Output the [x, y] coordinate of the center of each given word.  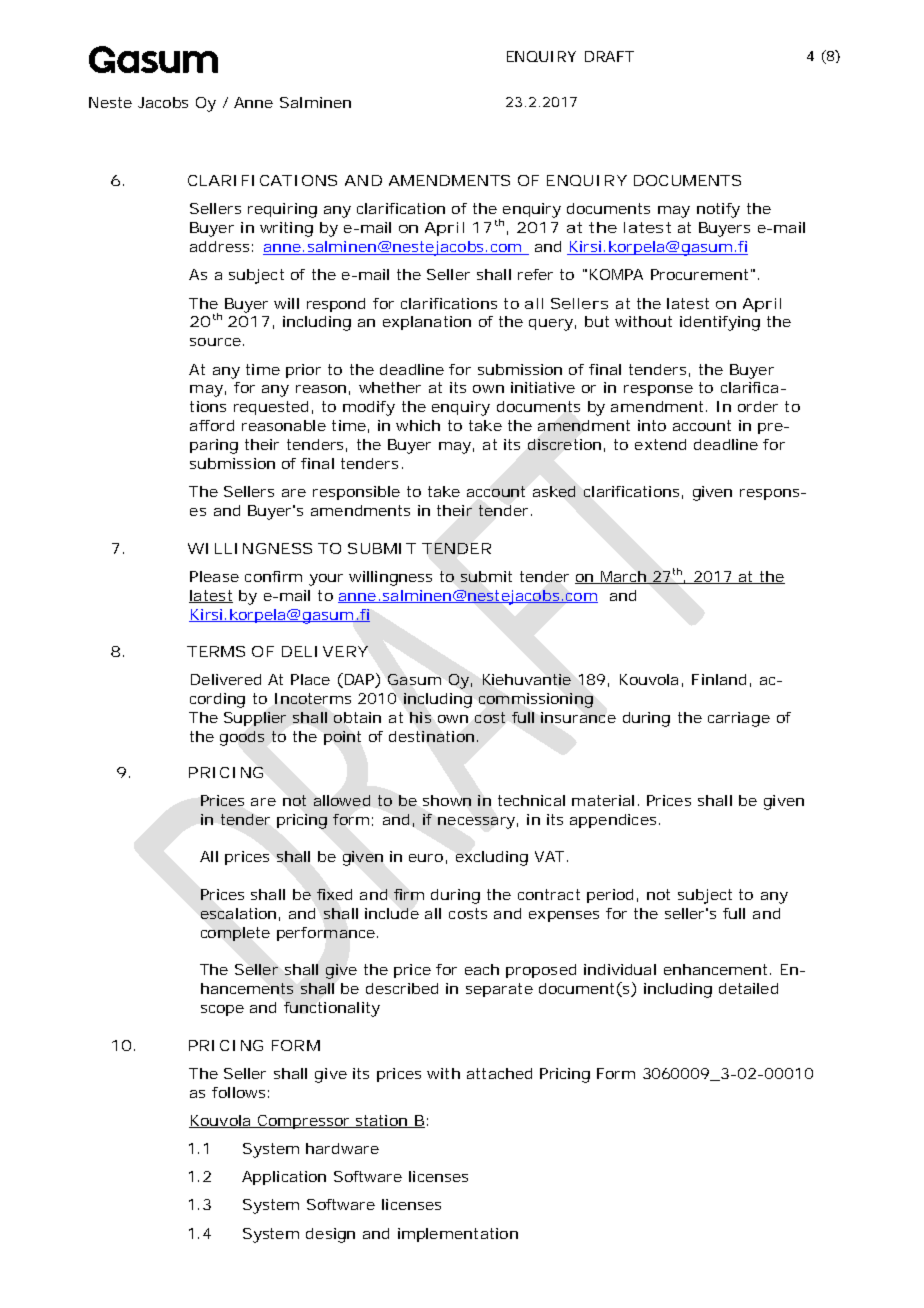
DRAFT [609, 56]
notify [718, 210]
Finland [719, 679]
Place [310, 679]
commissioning [536, 700]
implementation [458, 1235]
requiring [282, 210]
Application [284, 1178]
